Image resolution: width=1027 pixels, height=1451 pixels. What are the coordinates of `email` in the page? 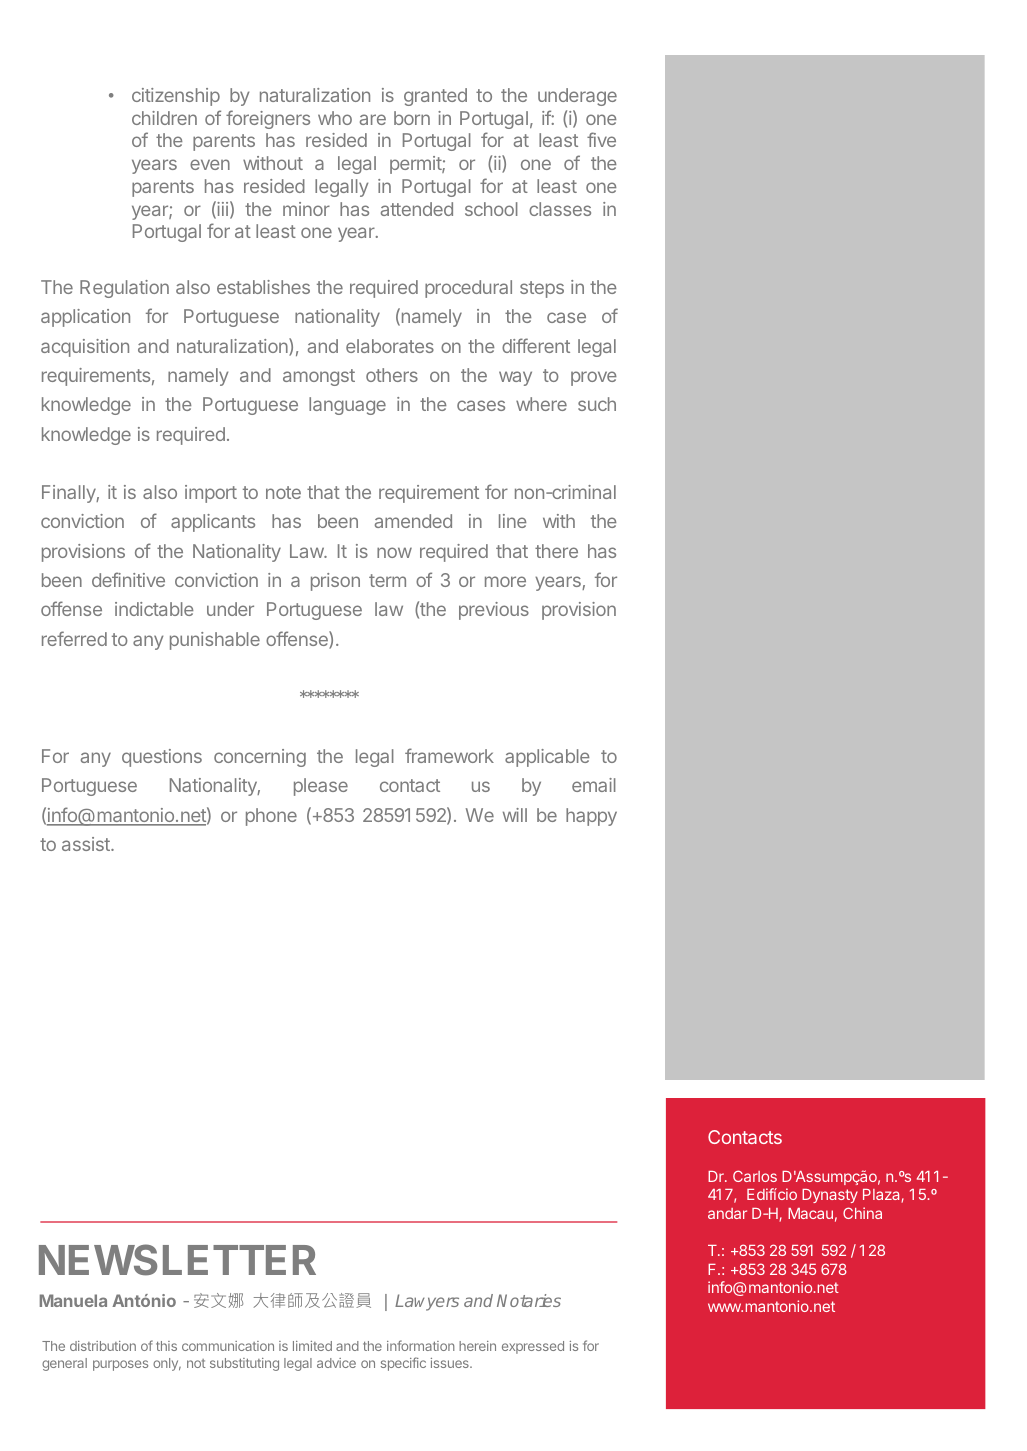 It's located at (594, 785).
